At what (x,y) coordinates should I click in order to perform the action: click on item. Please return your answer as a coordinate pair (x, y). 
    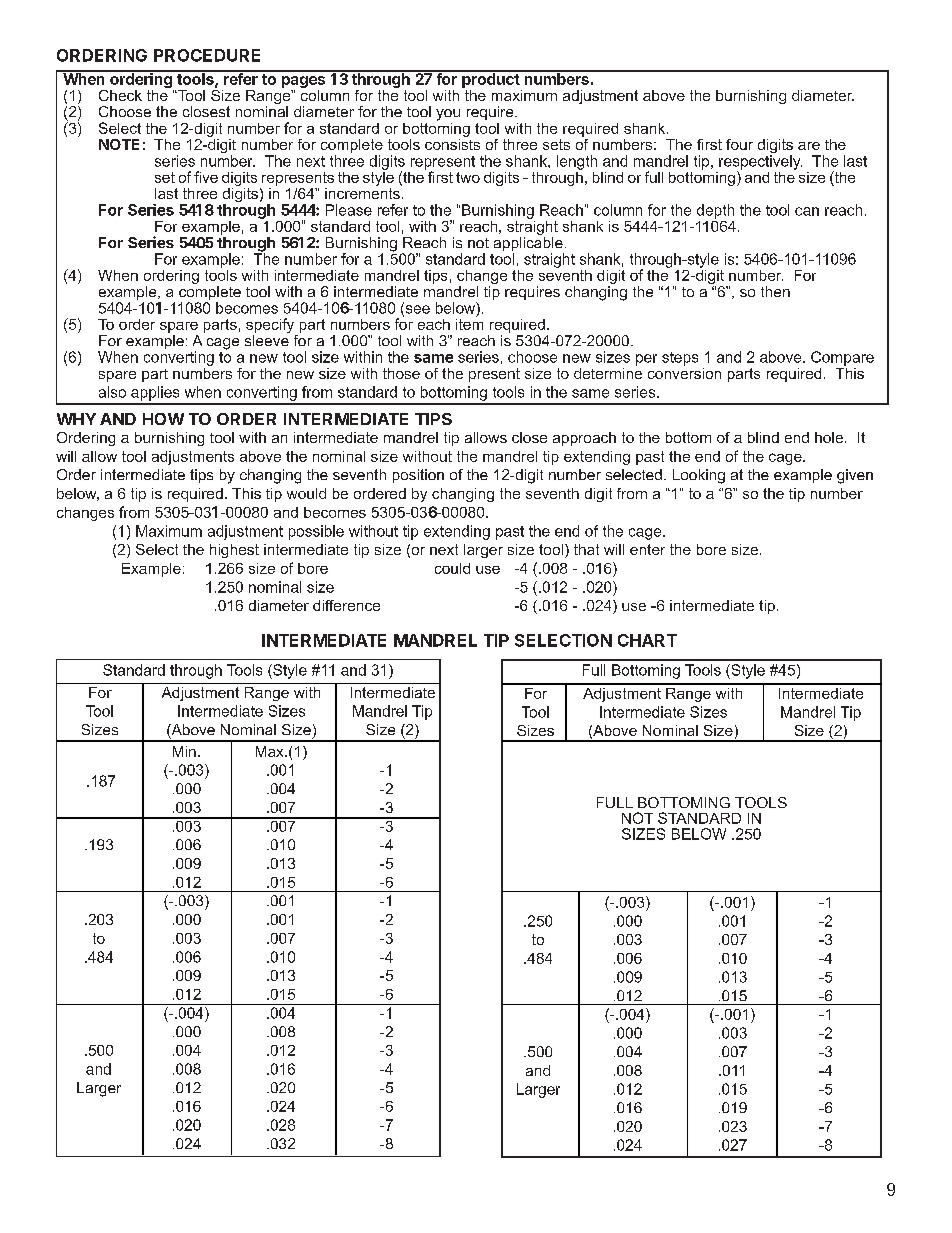
    Looking at the image, I should click on (469, 323).
